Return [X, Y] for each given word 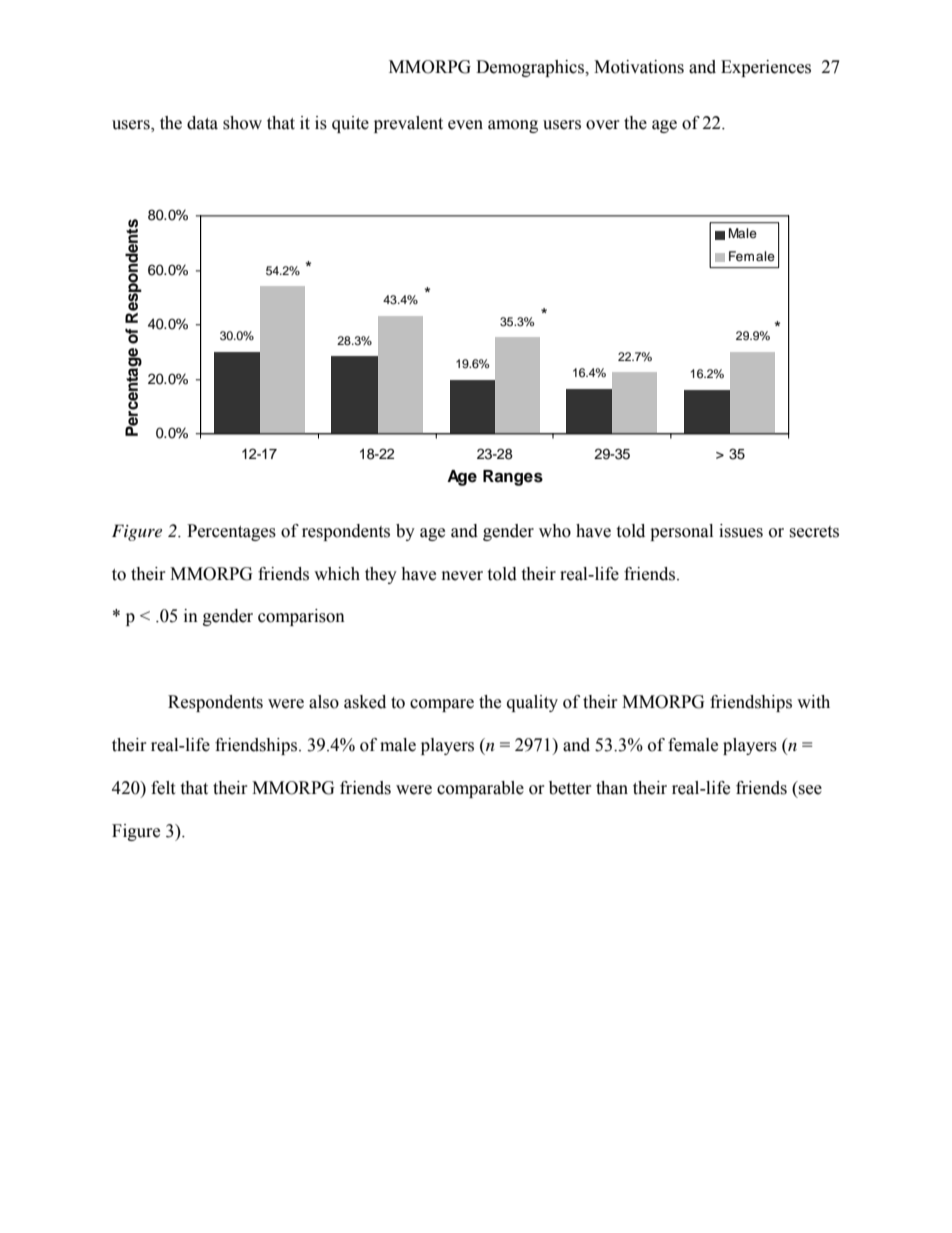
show [242, 123]
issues [741, 531]
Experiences [766, 68]
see [810, 790]
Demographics [531, 68]
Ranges [513, 478]
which [337, 574]
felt [163, 788]
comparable [480, 789]
